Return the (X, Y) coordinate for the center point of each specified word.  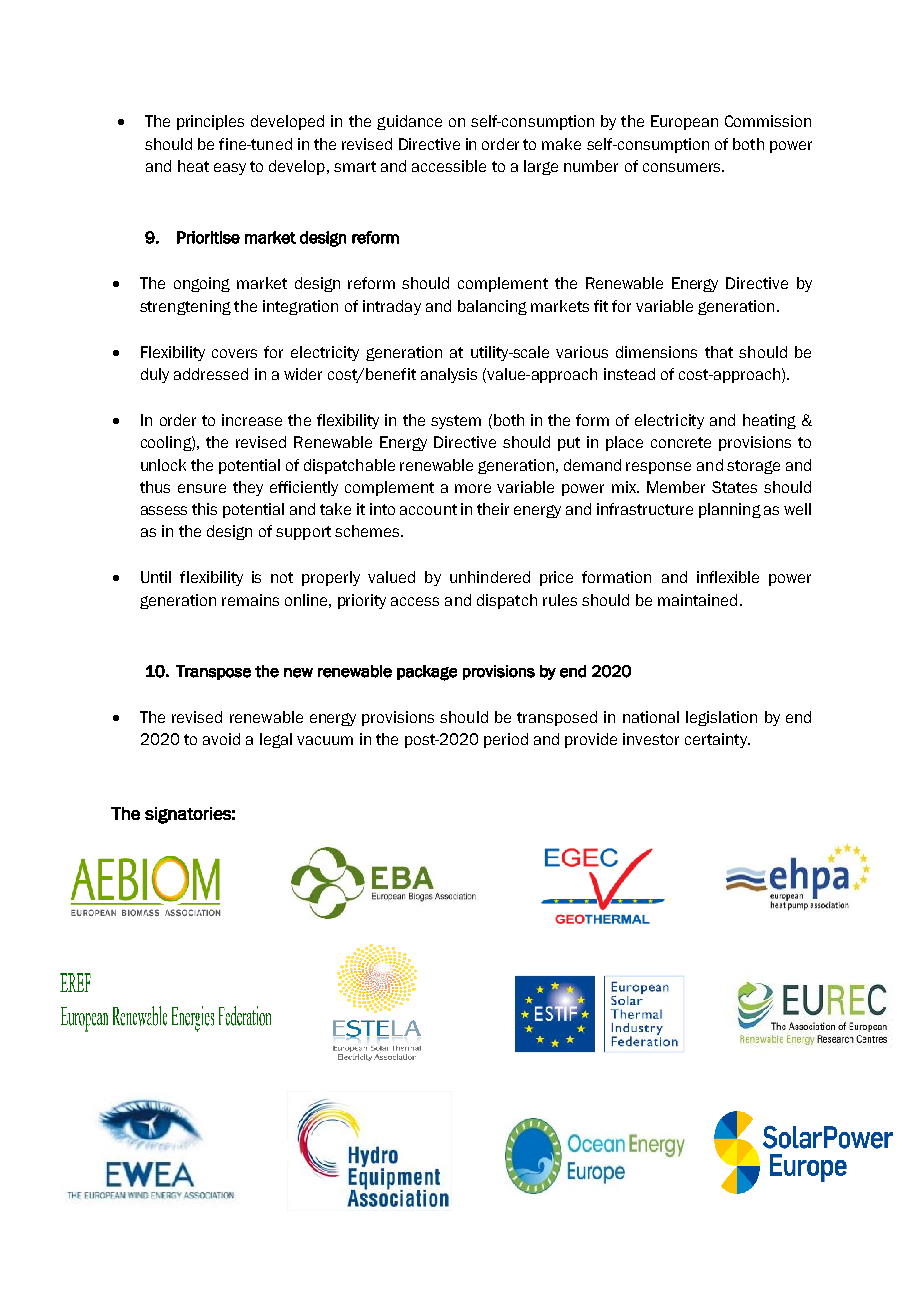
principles (210, 122)
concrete (681, 442)
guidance (409, 122)
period (506, 740)
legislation (721, 718)
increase (252, 420)
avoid (221, 739)
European (684, 122)
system (456, 422)
